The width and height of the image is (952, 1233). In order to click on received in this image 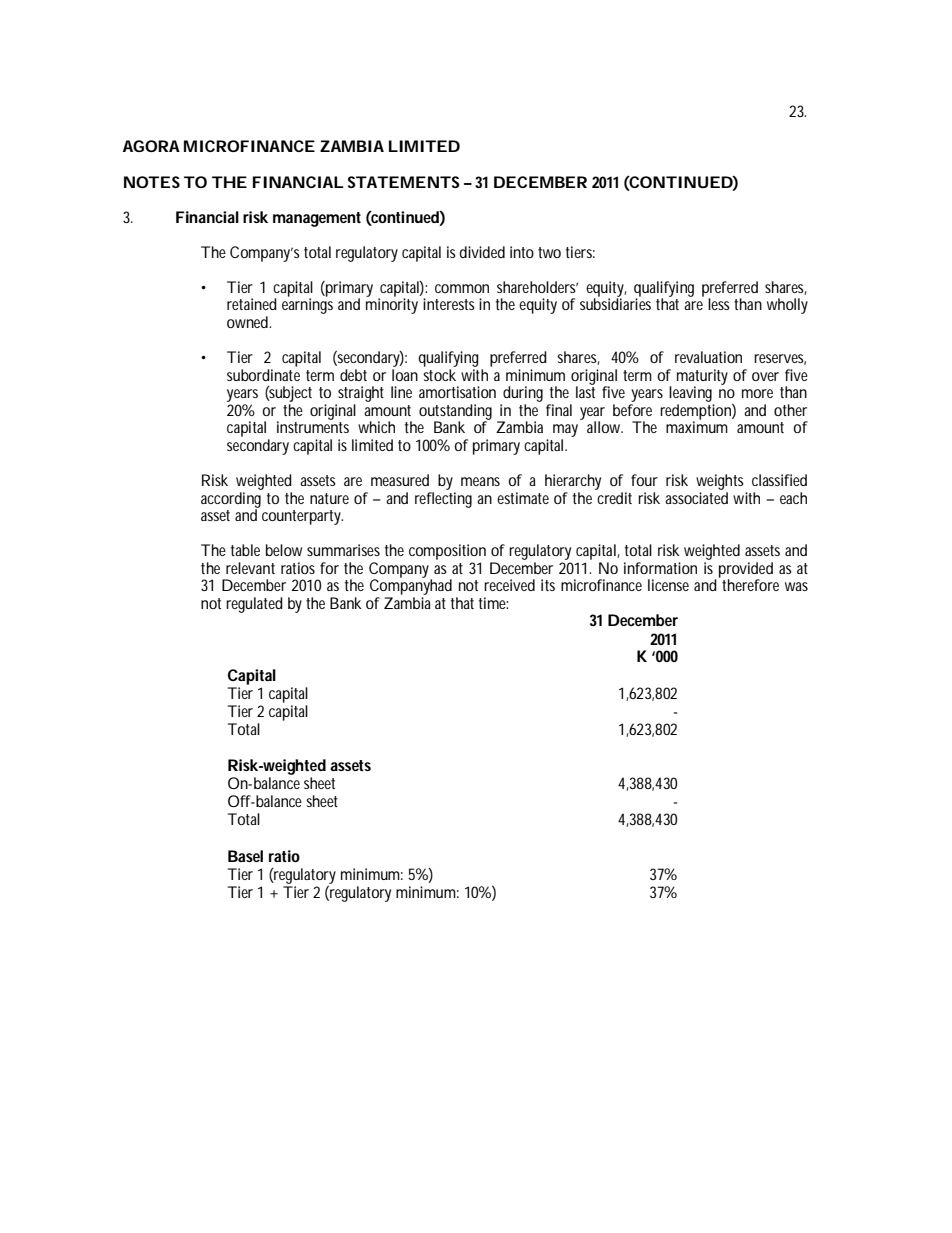, I will do `click(509, 585)`.
